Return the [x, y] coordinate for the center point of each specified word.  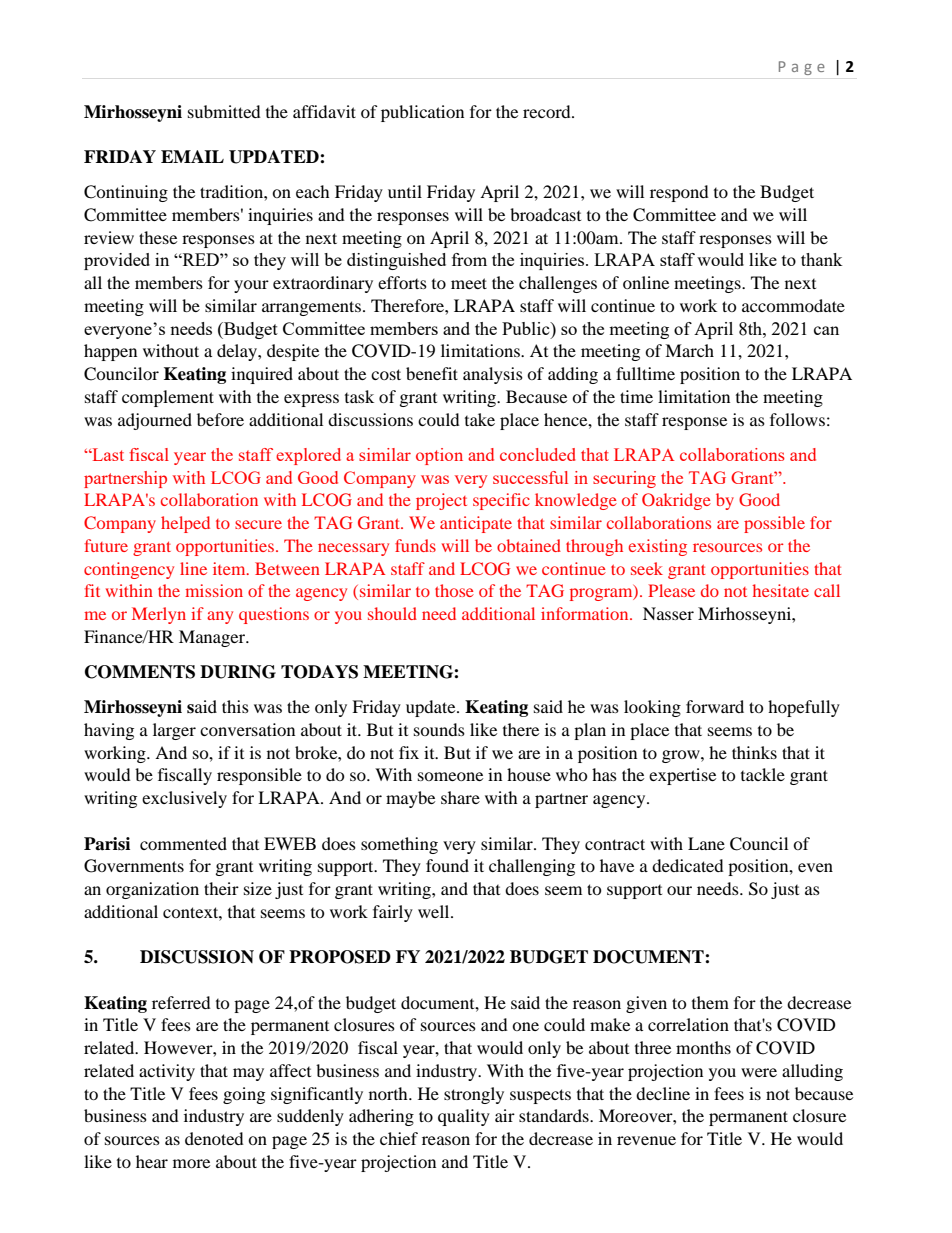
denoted [214, 1138]
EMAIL [192, 156]
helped [185, 524]
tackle [763, 774]
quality [464, 1117]
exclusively [184, 799]
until [405, 191]
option [439, 456]
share [460, 797]
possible [774, 524]
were [759, 1072]
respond [679, 193]
